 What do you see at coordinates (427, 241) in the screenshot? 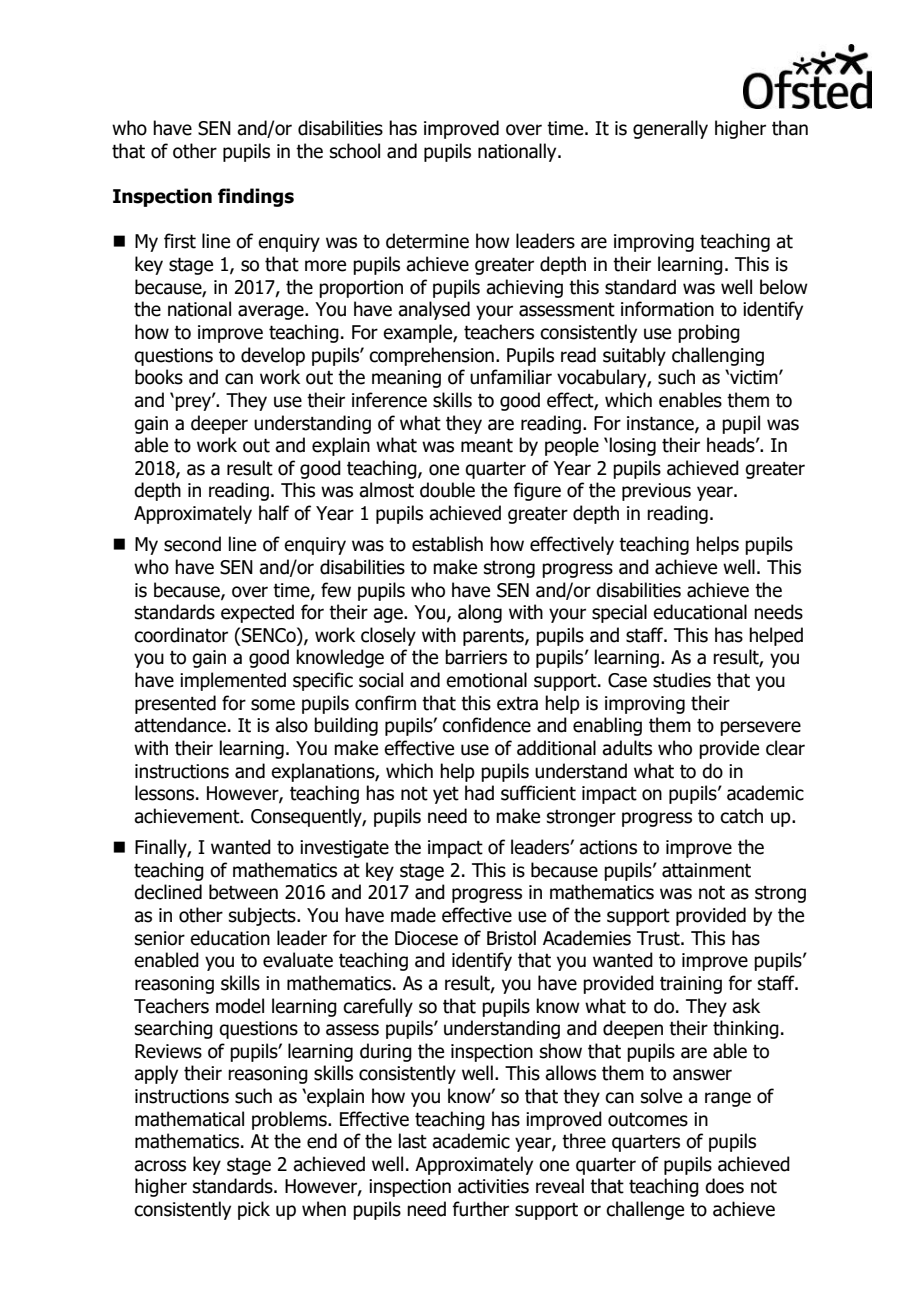
I see `determine` at bounding box center [427, 241].
